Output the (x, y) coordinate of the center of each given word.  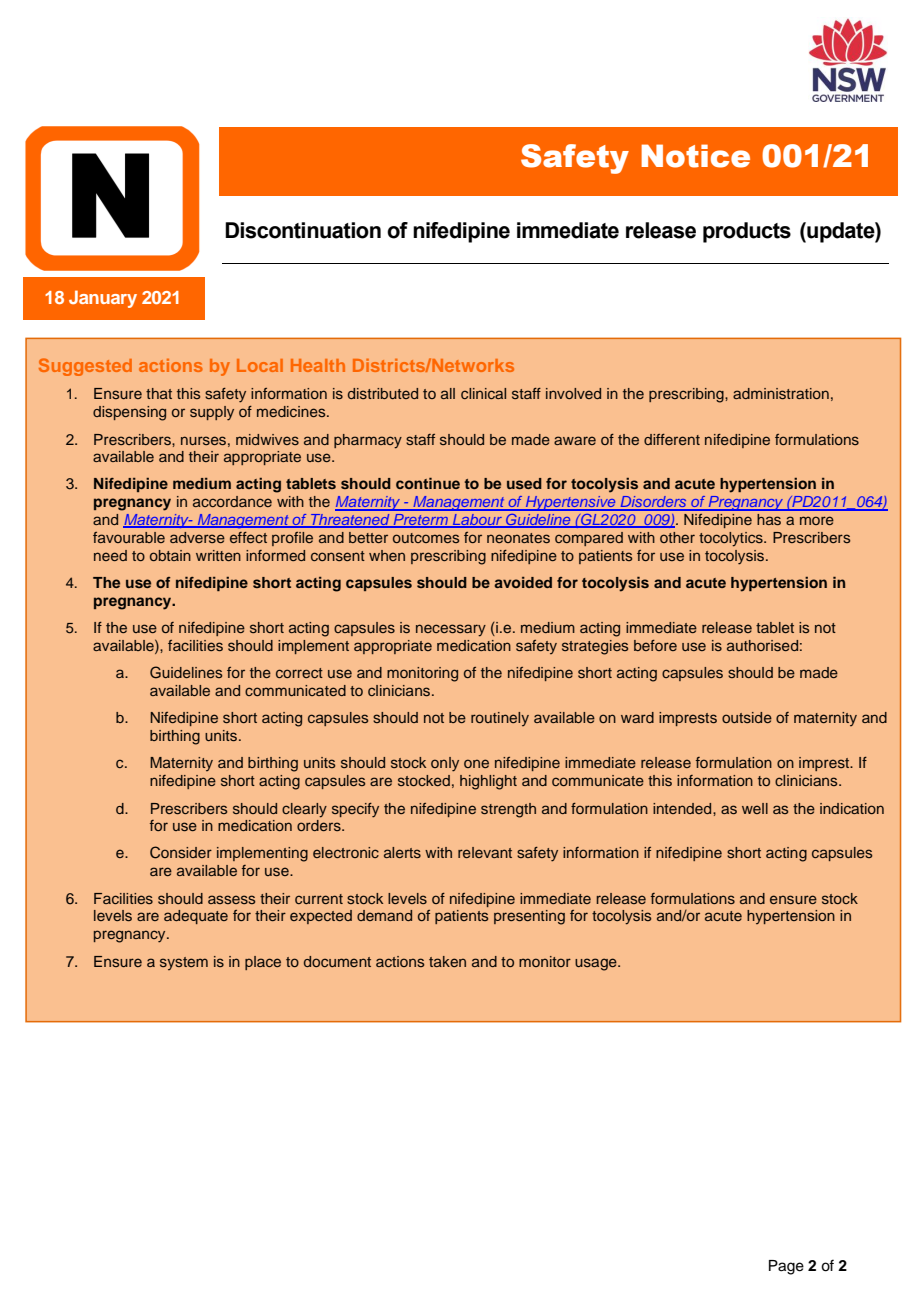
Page (786, 1267)
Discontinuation (303, 230)
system (184, 963)
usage (597, 964)
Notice (695, 156)
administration (781, 393)
